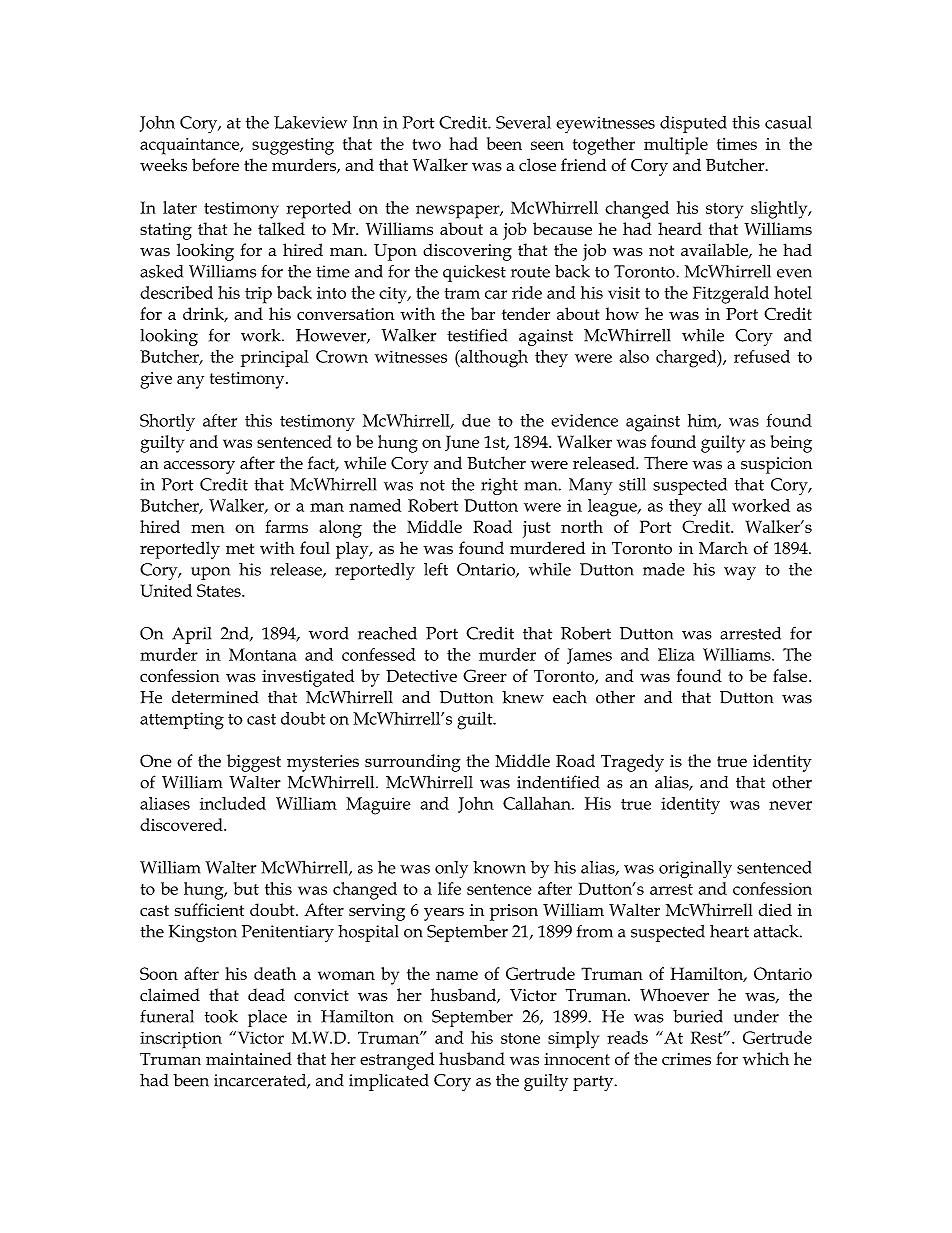  What do you see at coordinates (520, 1038) in the page?
I see `stone` at bounding box center [520, 1038].
